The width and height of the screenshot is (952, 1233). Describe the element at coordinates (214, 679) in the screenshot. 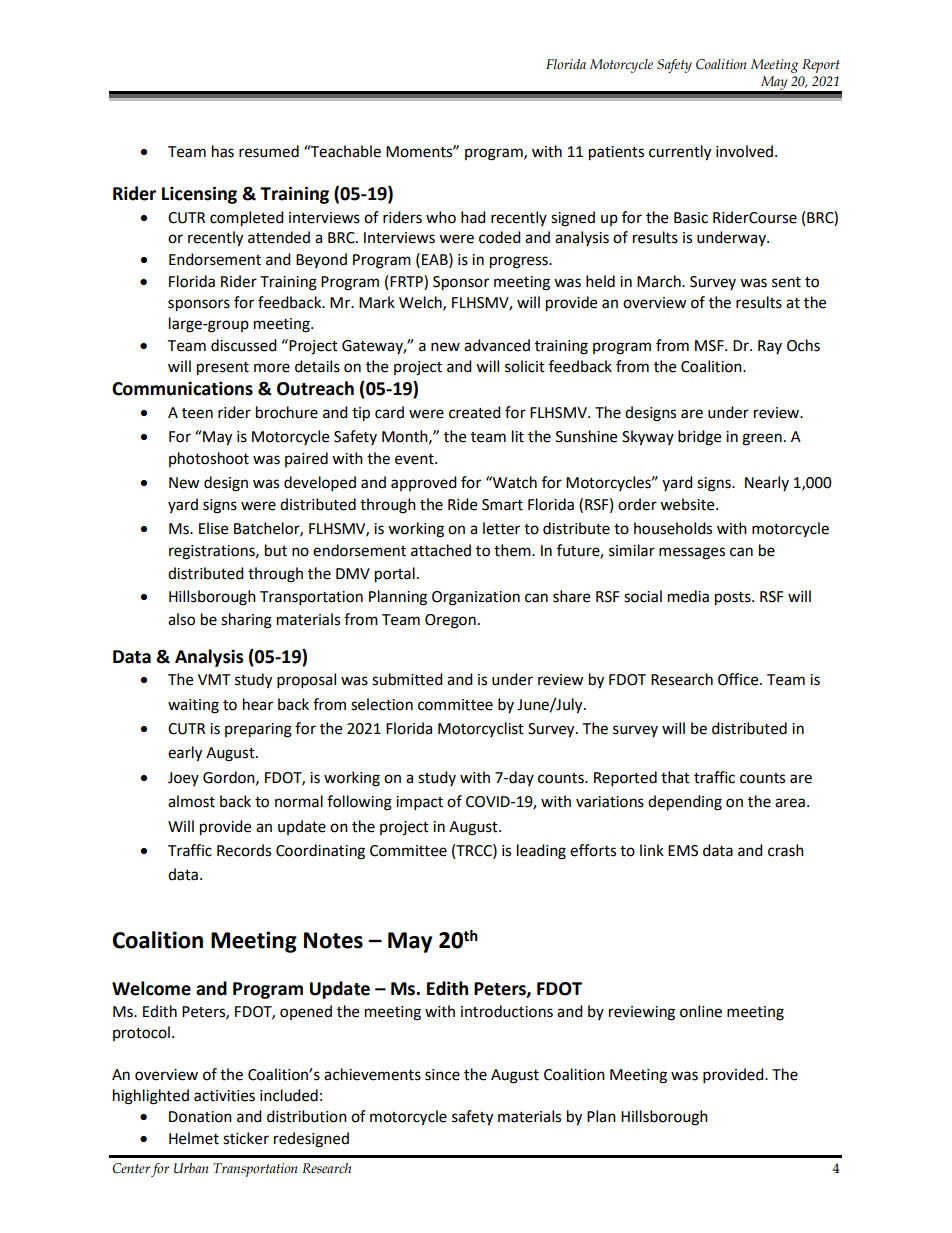

I see `VMT` at that location.
